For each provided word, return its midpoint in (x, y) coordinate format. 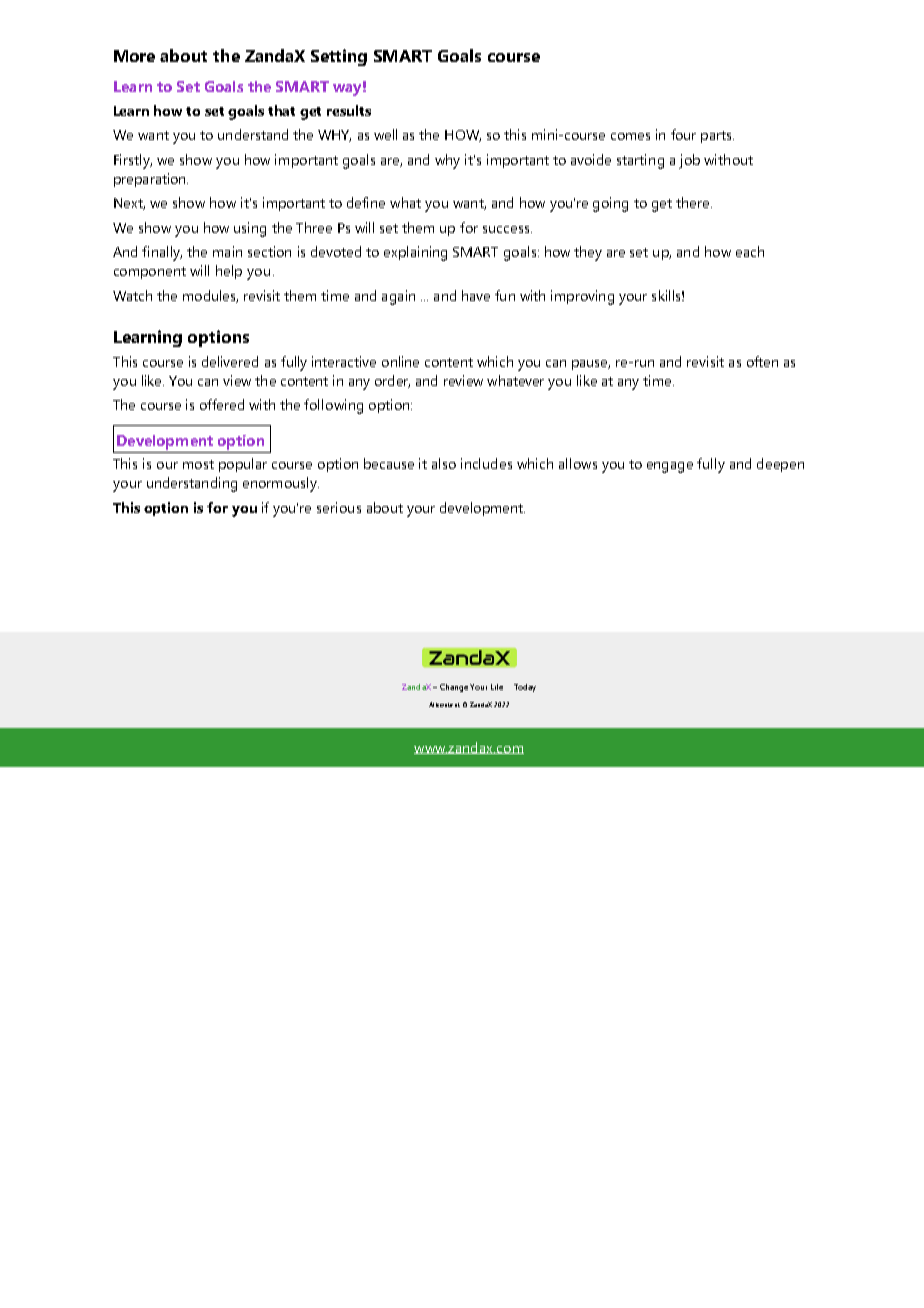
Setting (339, 57)
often (762, 361)
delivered (230, 361)
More (134, 56)
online (400, 361)
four (683, 134)
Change (454, 688)
